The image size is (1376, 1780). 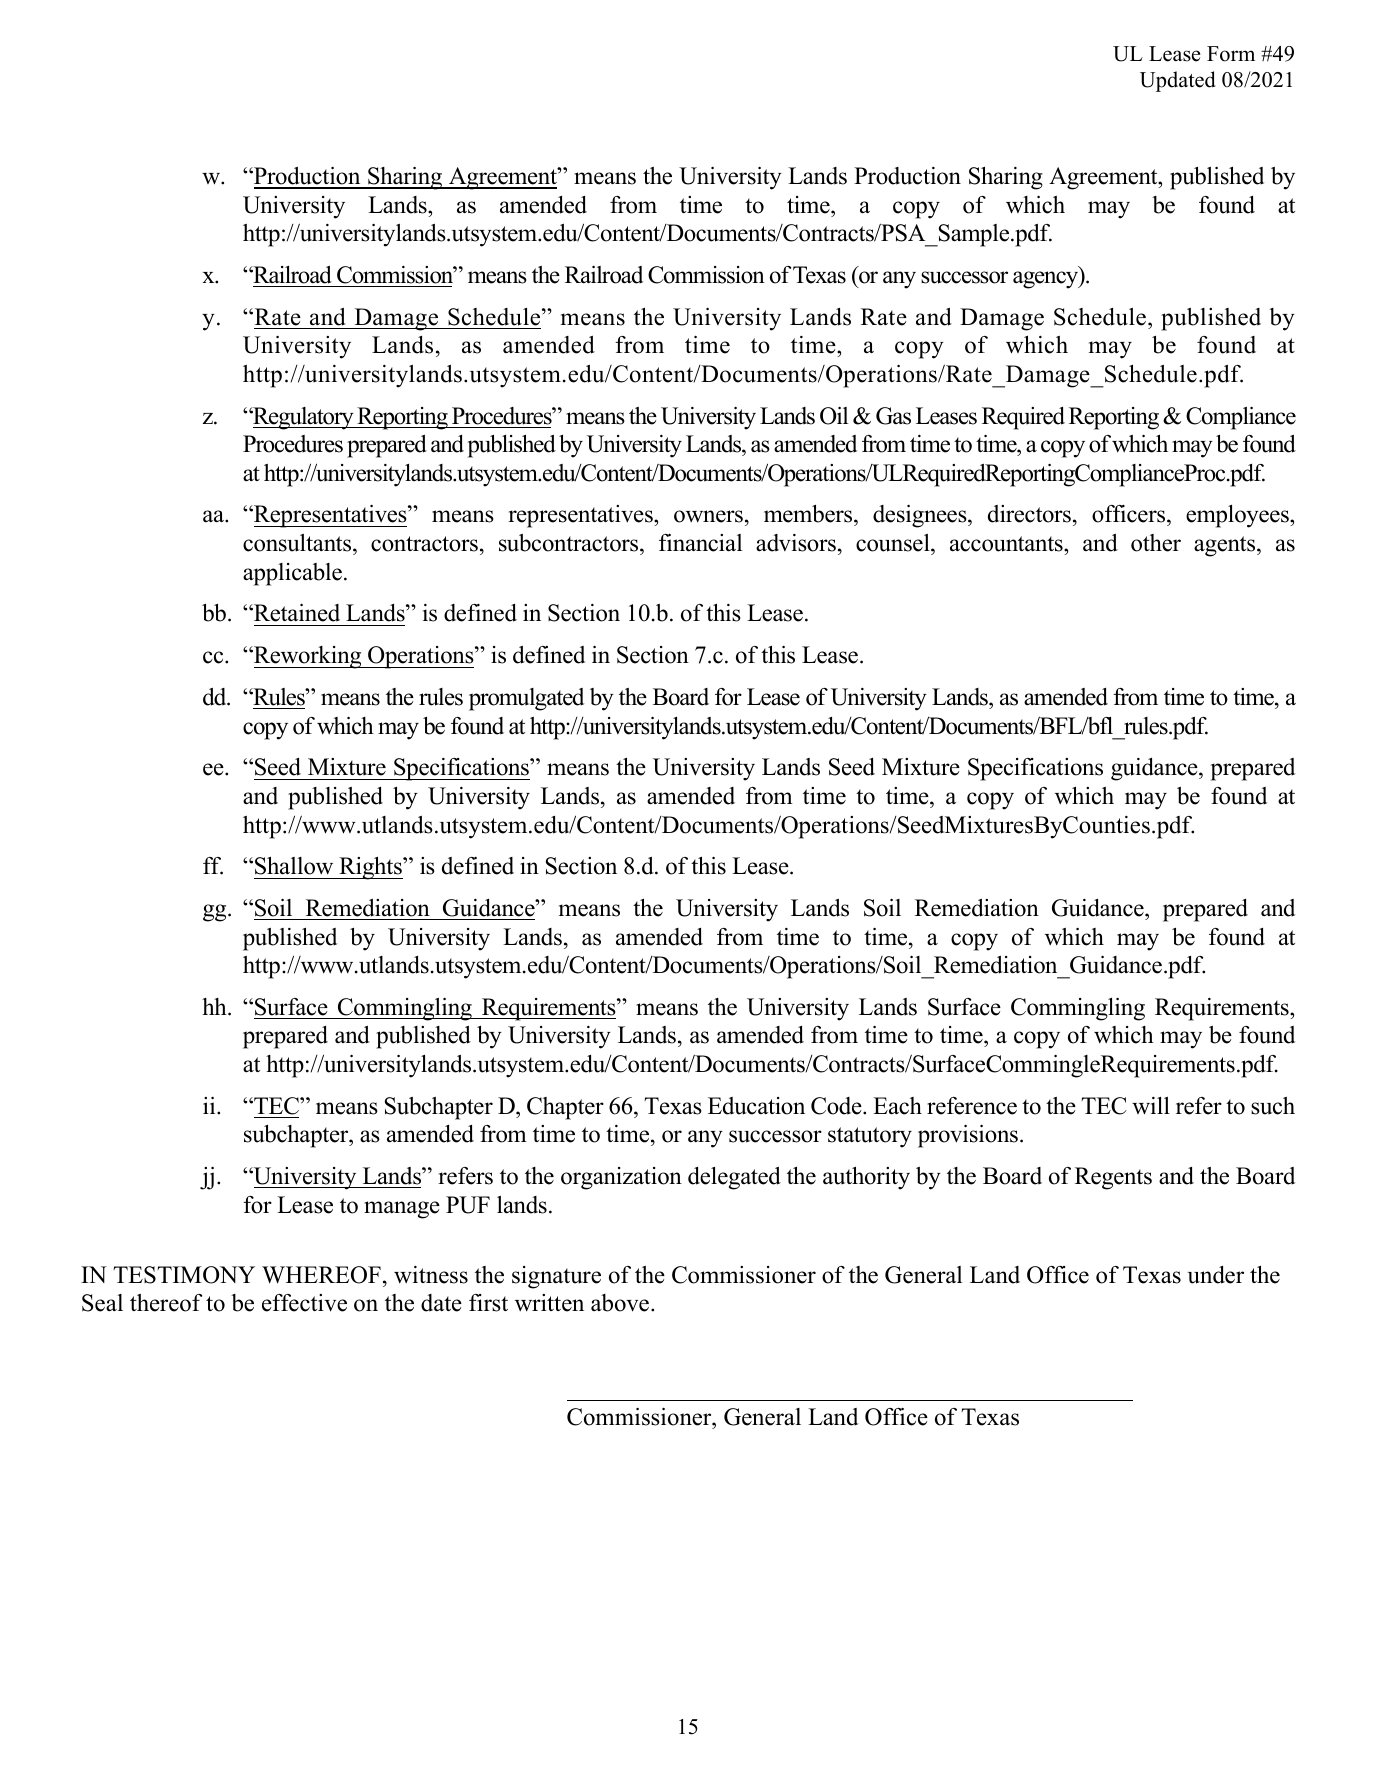 I want to click on Reworking, so click(x=308, y=657).
